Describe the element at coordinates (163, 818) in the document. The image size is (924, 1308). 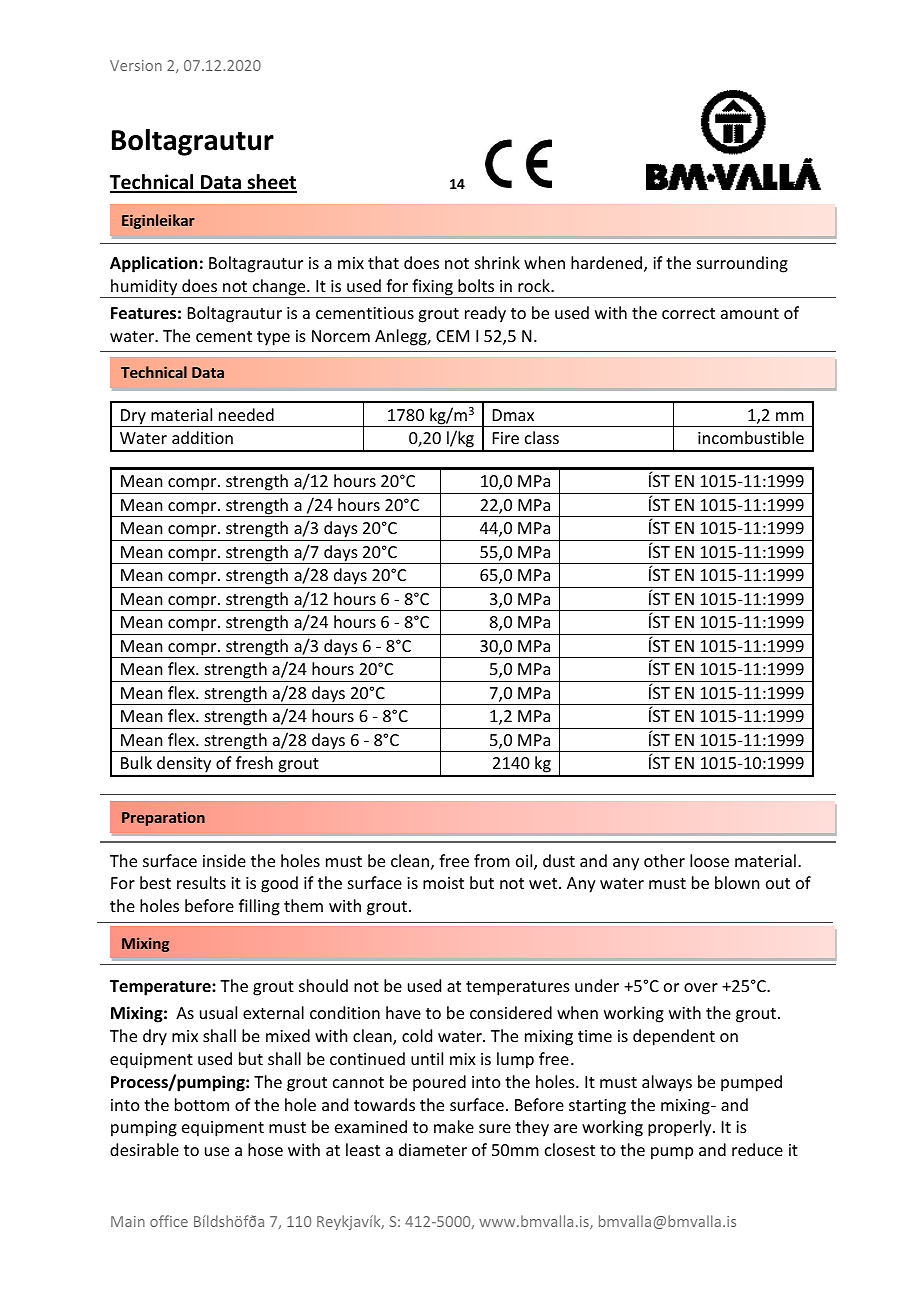
I see `Preparation` at that location.
